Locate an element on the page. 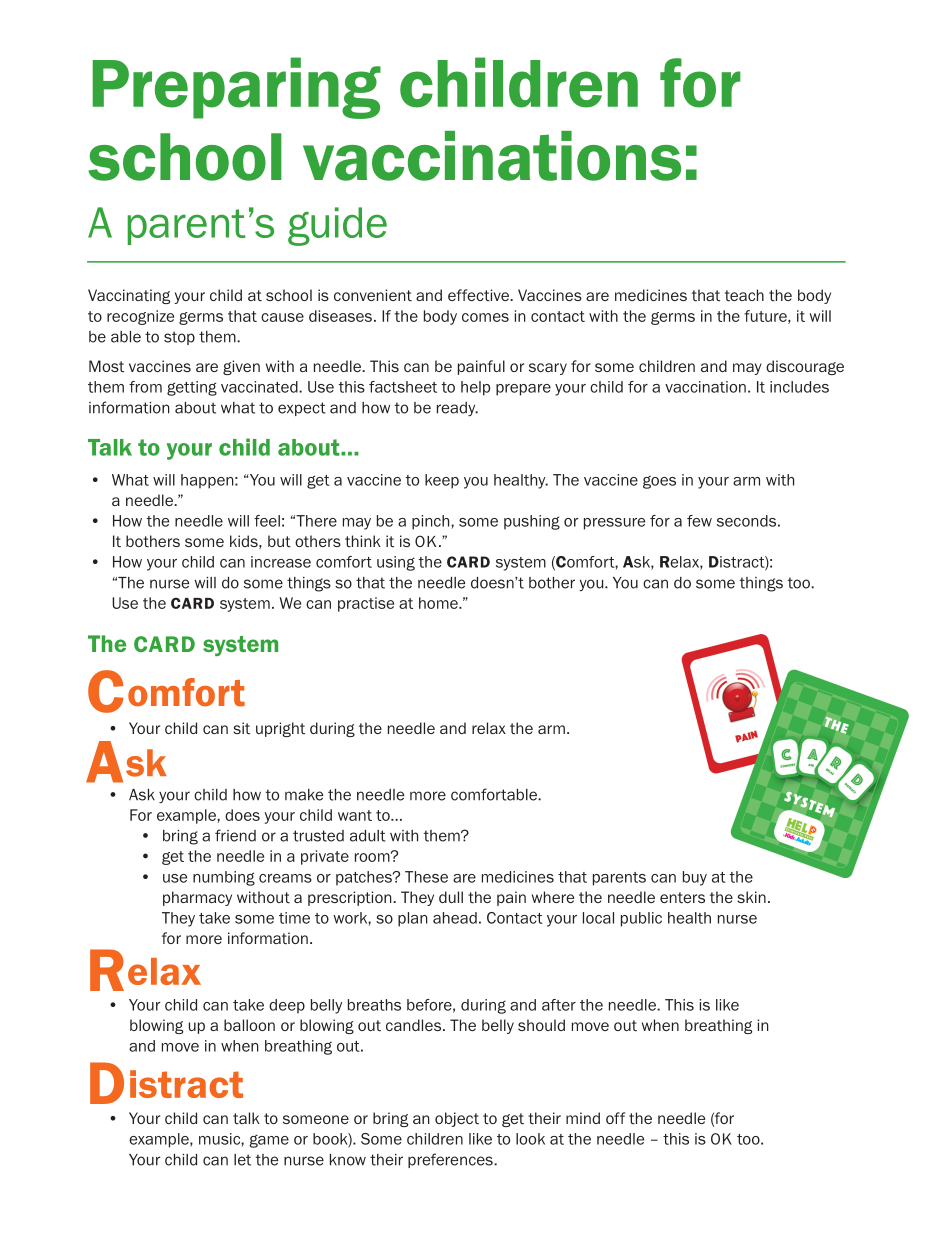 The height and width of the image is (1233, 952). effective is located at coordinates (479, 295).
